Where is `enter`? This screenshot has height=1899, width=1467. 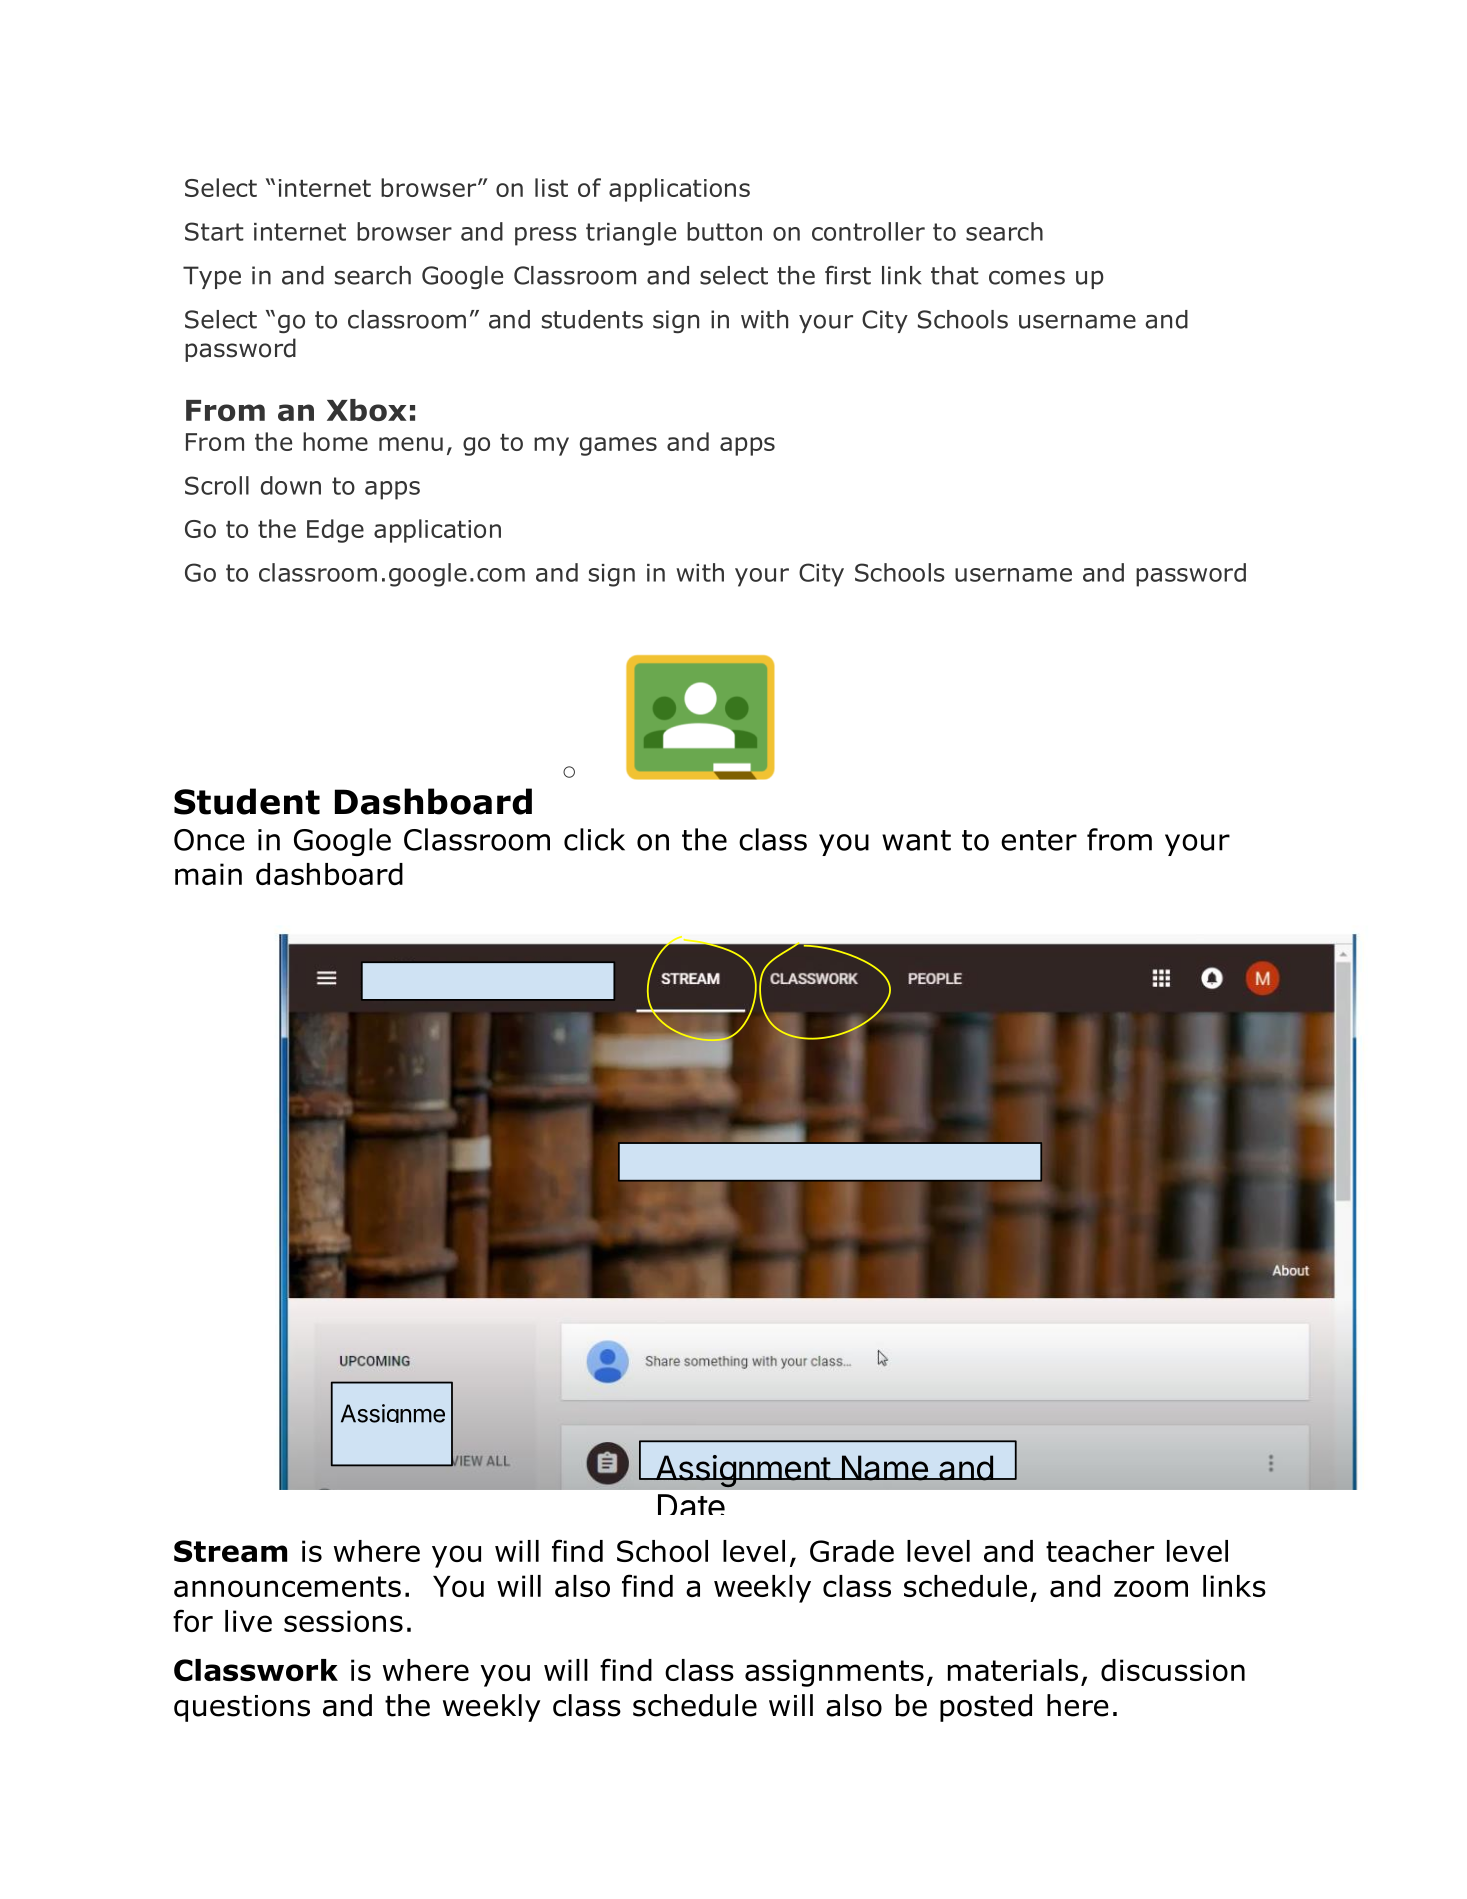
enter is located at coordinates (1039, 840).
